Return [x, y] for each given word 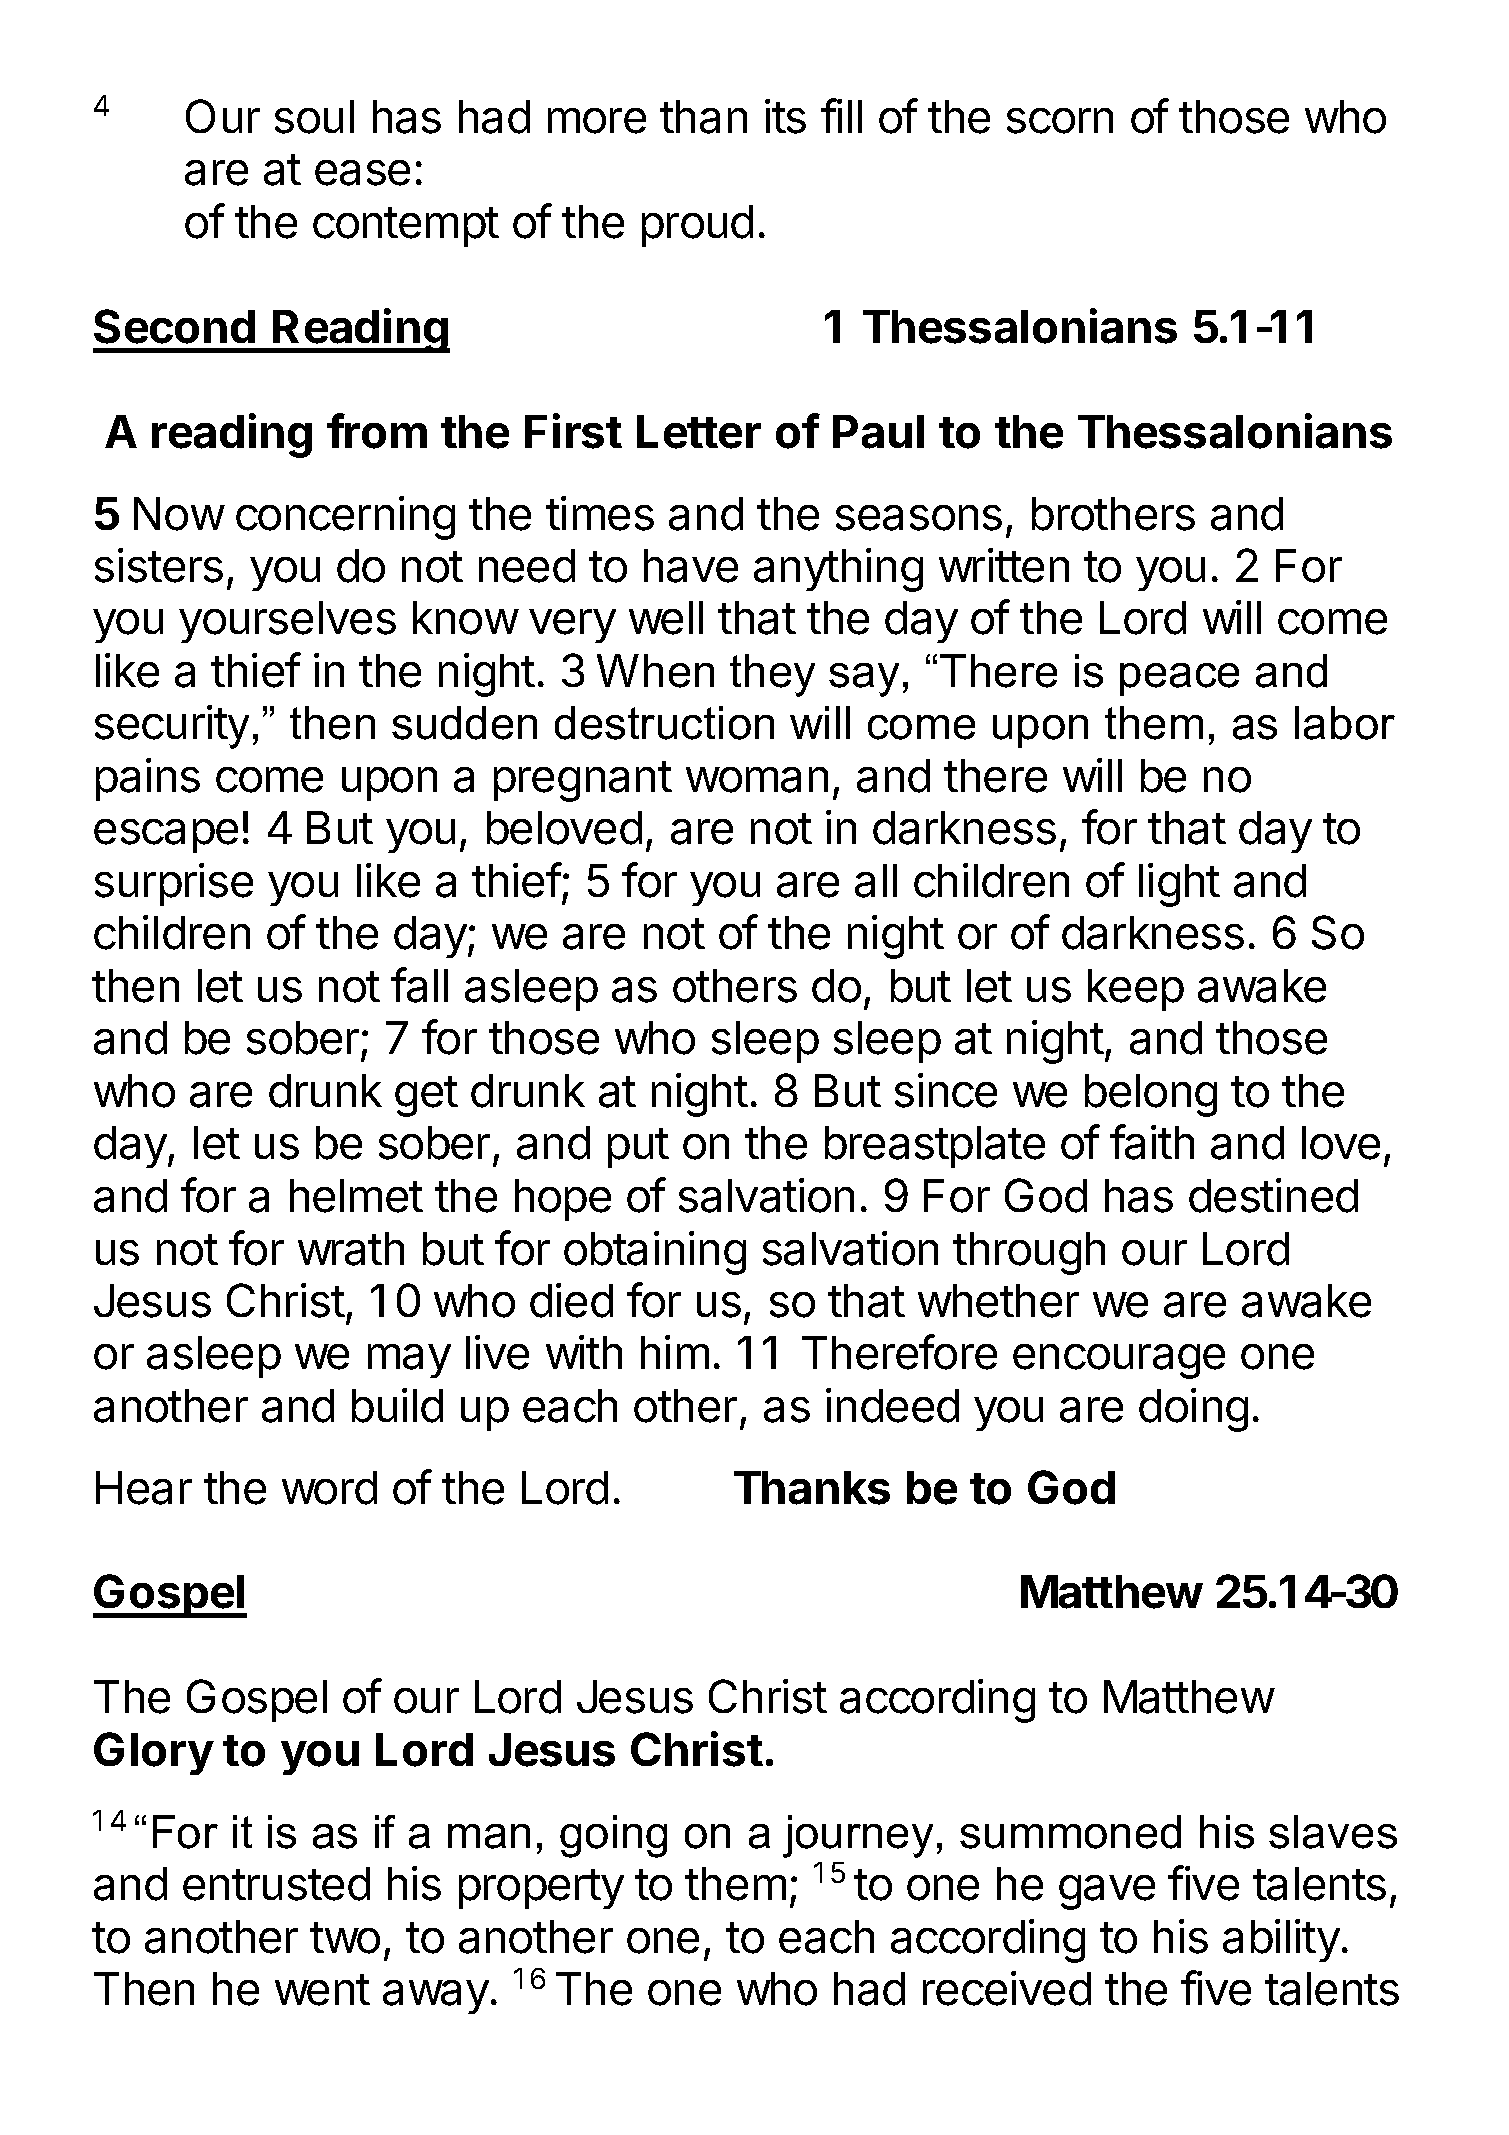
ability [1281, 1940]
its [785, 116]
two [345, 1938]
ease [362, 173]
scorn [1060, 121]
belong [1151, 1095]
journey [858, 1836]
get [426, 1096]
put [638, 1148]
